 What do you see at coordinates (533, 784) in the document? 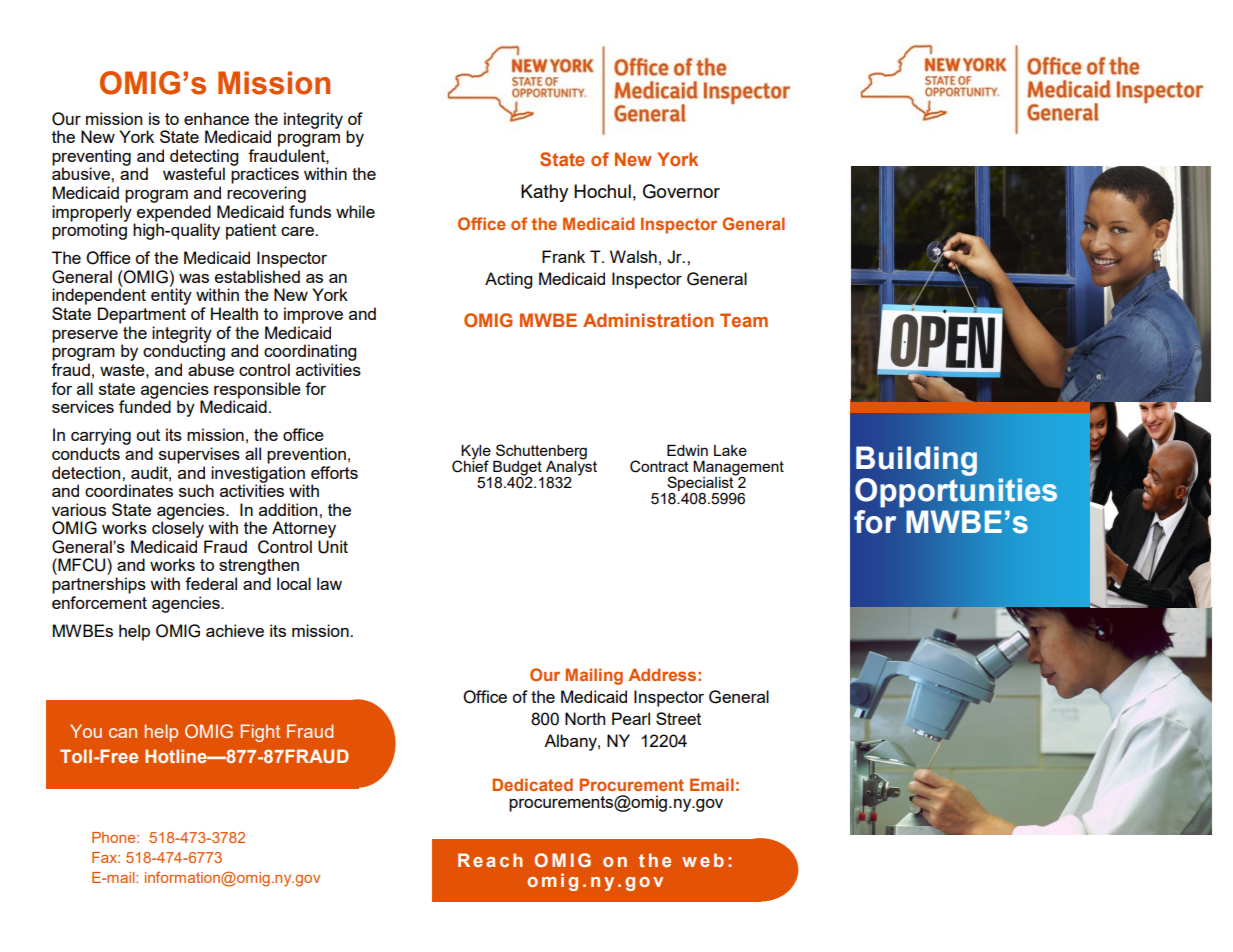
I see `Dedicated` at bounding box center [533, 784].
